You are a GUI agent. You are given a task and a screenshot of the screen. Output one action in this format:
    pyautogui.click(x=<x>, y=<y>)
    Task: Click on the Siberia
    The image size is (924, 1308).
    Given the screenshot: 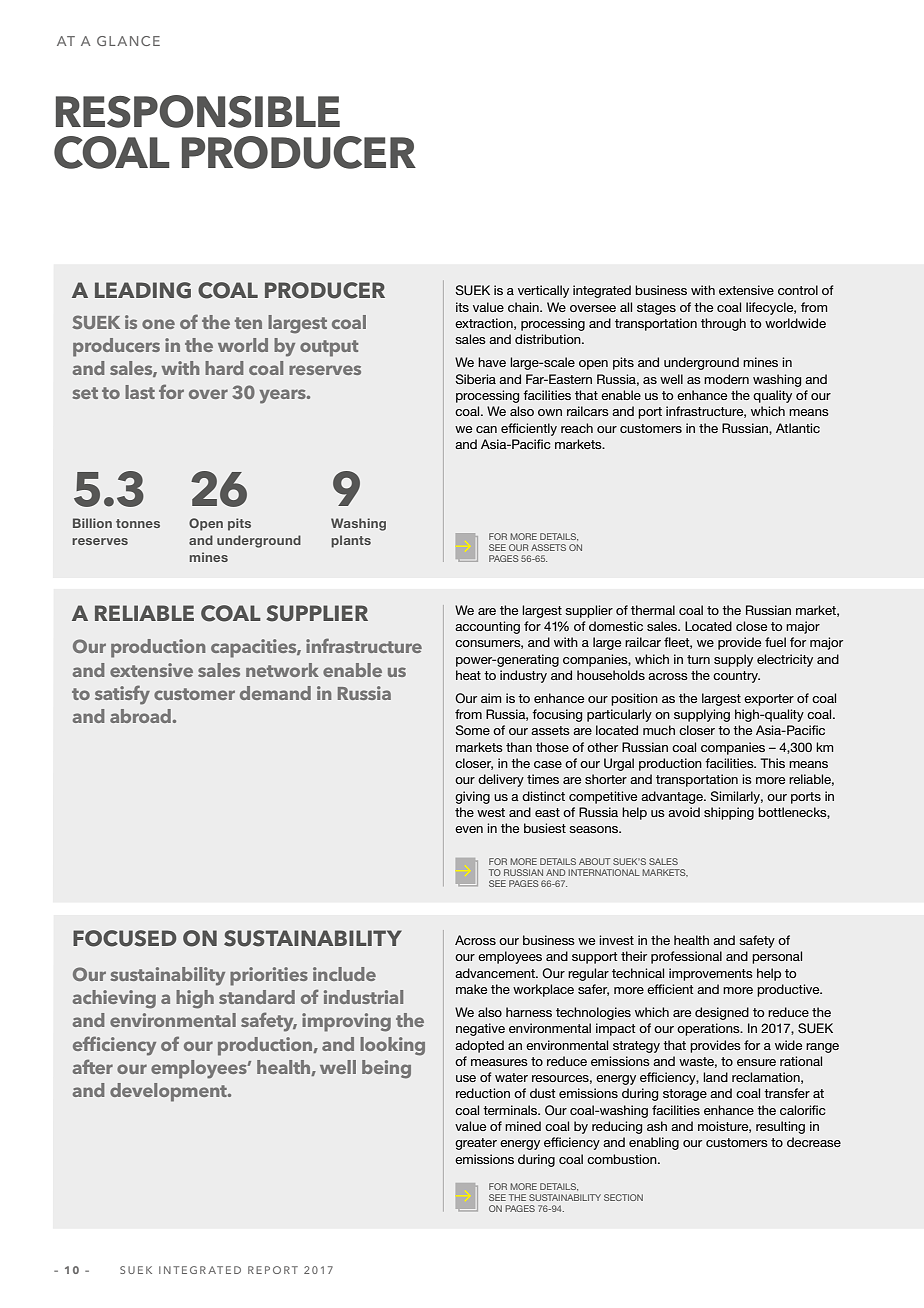 What is the action you would take?
    pyautogui.click(x=475, y=379)
